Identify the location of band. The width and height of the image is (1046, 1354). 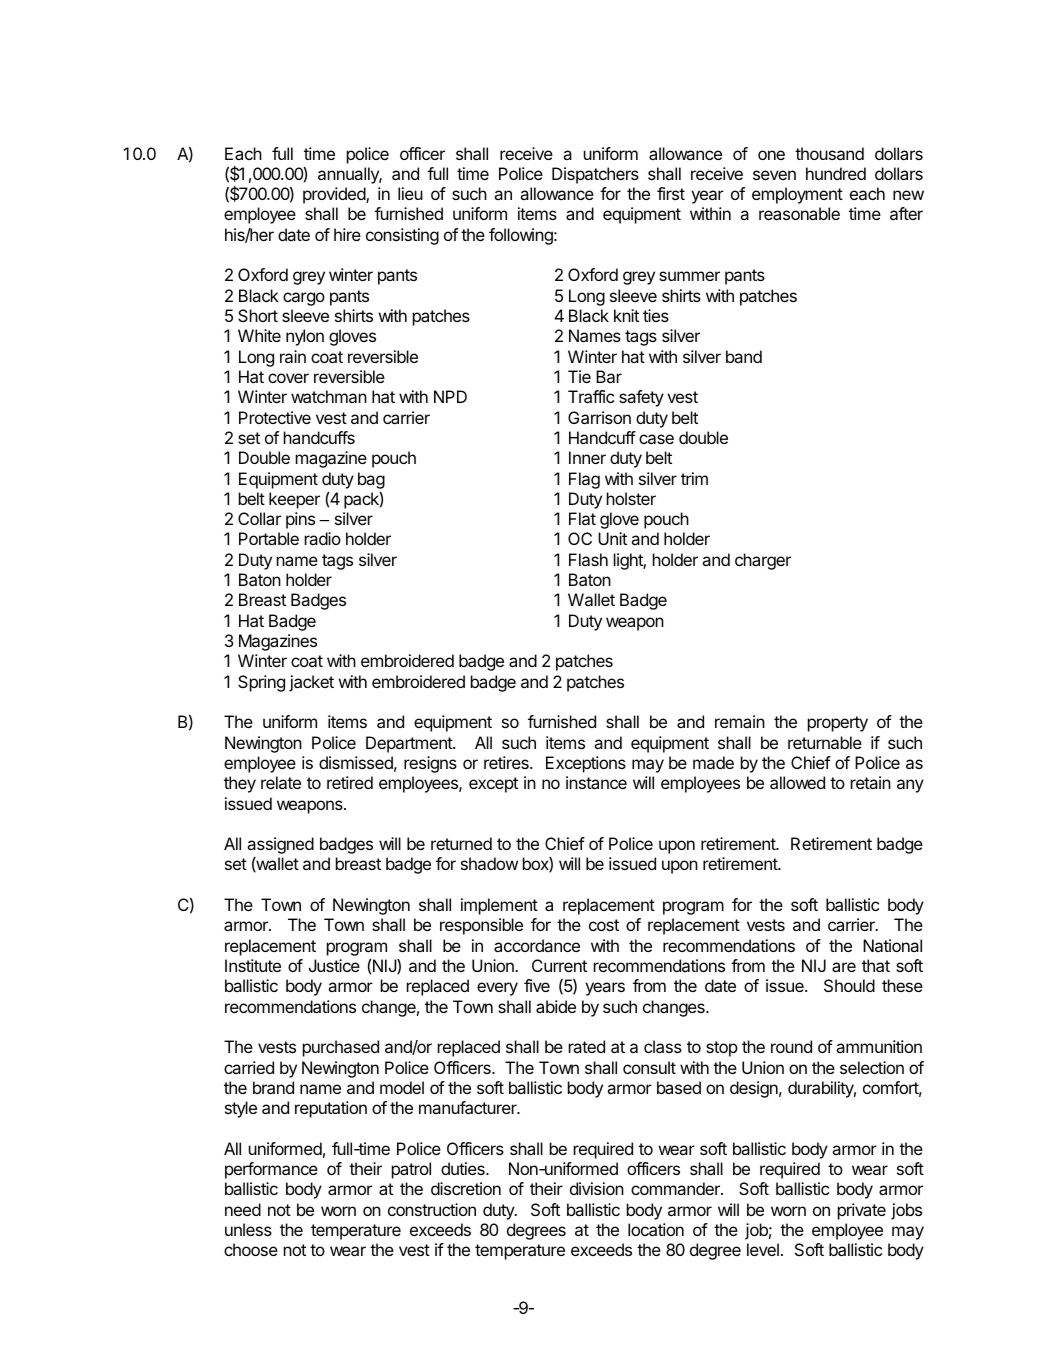
(744, 356).
